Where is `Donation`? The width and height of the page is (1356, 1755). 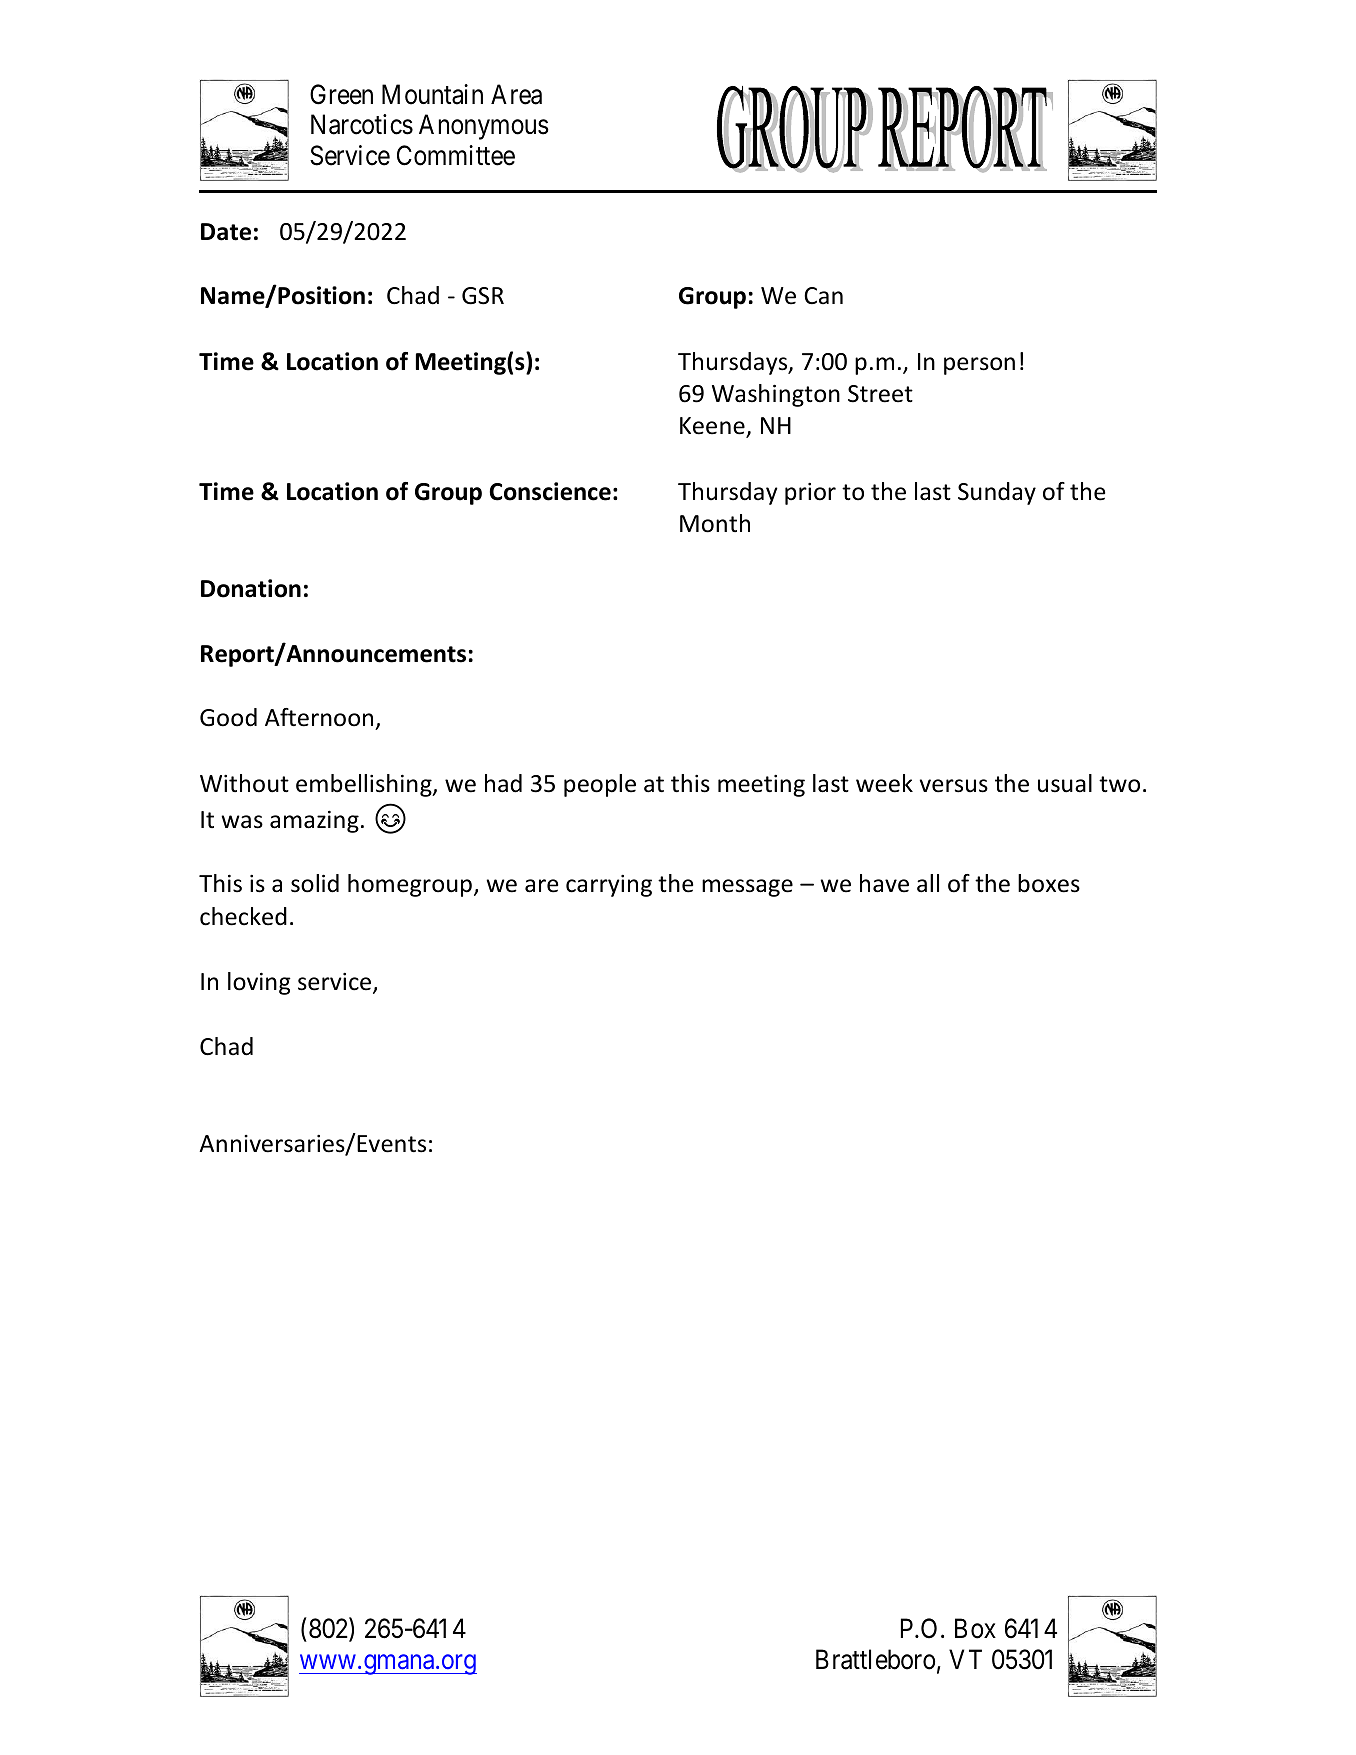
Donation is located at coordinates (251, 588).
